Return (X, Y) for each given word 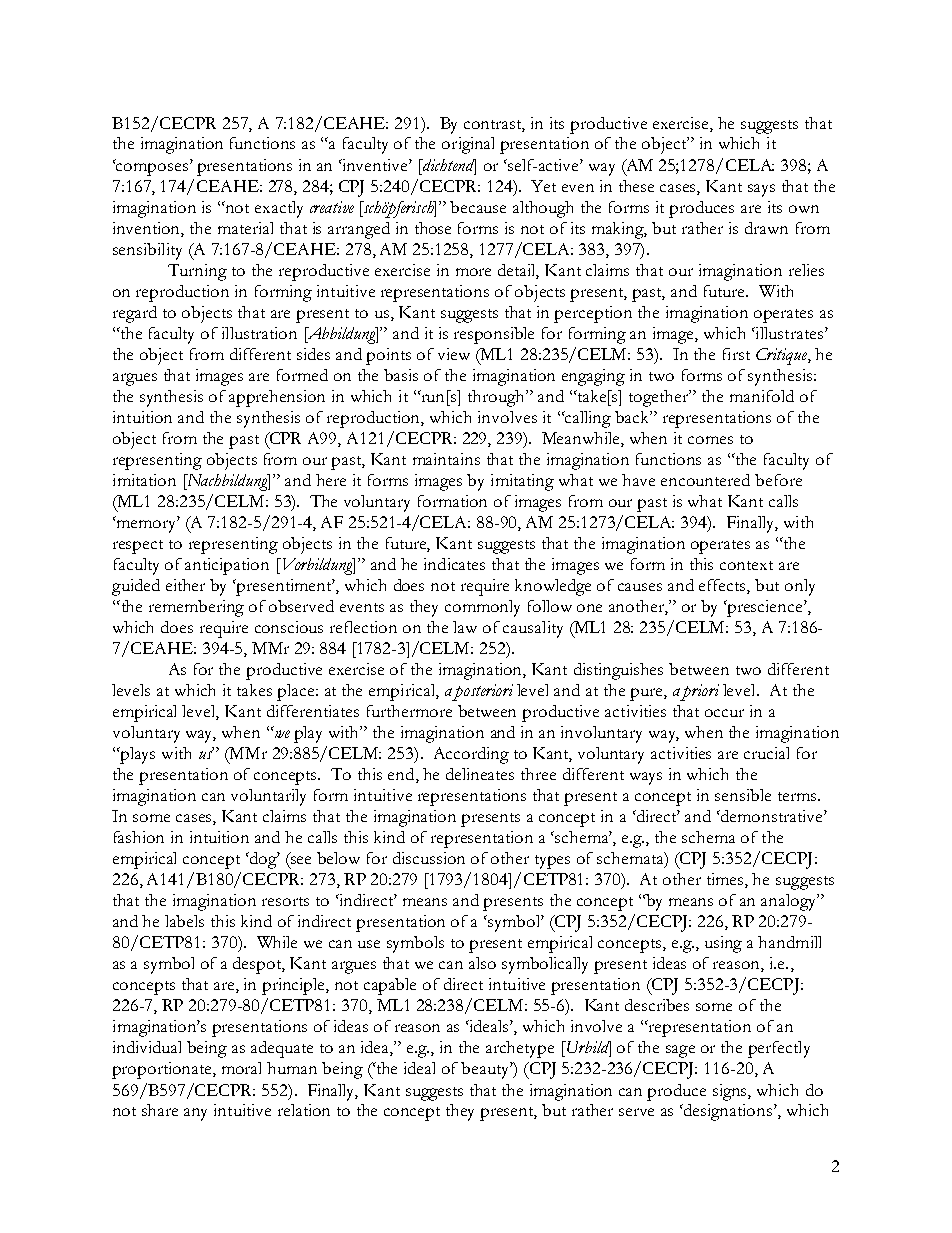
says (761, 190)
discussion (429, 858)
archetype (520, 1049)
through (498, 398)
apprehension (277, 398)
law (465, 627)
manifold (762, 396)
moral (241, 1068)
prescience (765, 608)
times (726, 880)
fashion (139, 837)
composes (152, 169)
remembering (196, 608)
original (468, 145)
